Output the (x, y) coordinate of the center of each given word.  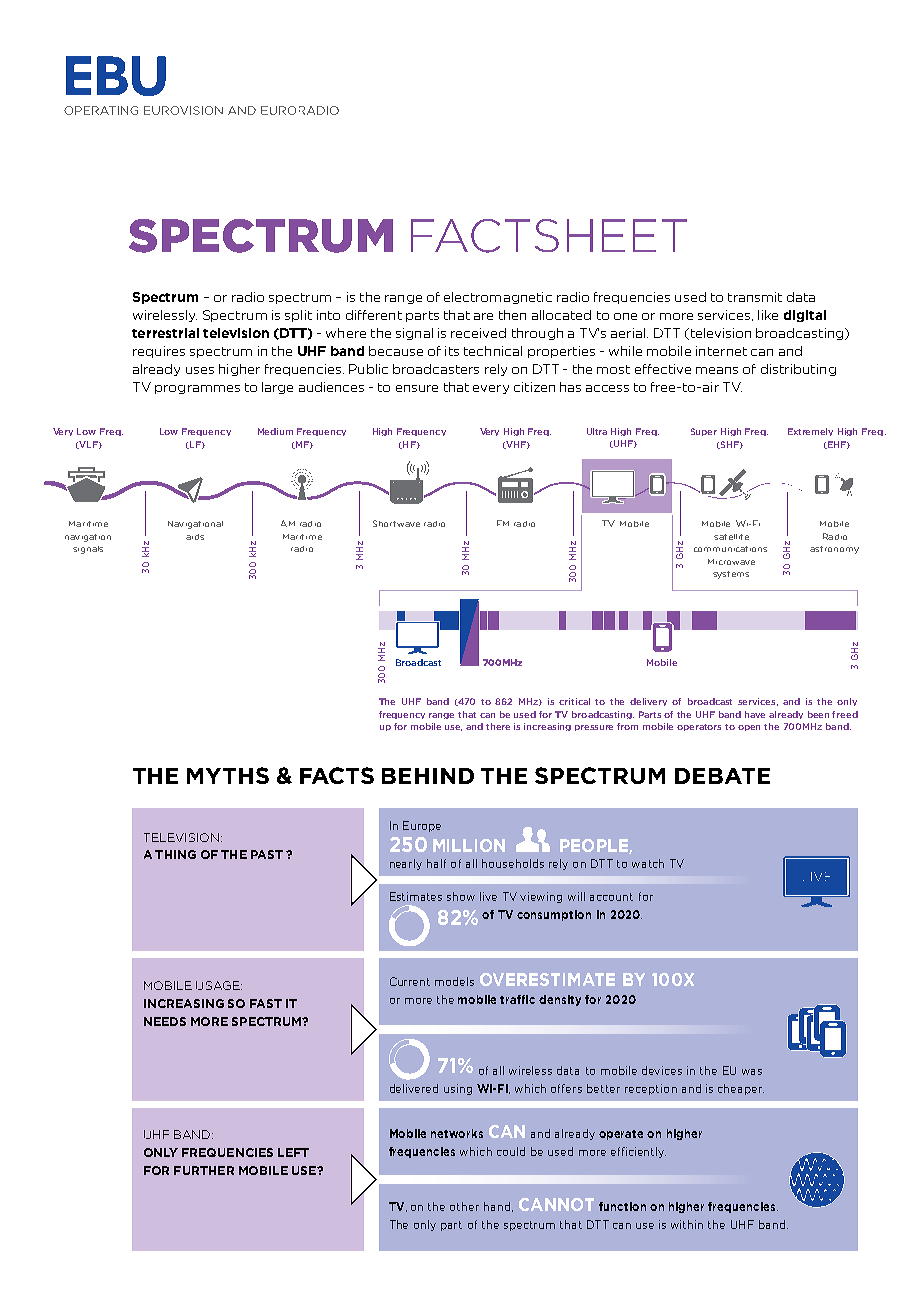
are (483, 316)
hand (498, 1207)
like (768, 315)
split (298, 316)
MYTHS (228, 775)
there (498, 726)
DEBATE (722, 776)
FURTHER (204, 1170)
